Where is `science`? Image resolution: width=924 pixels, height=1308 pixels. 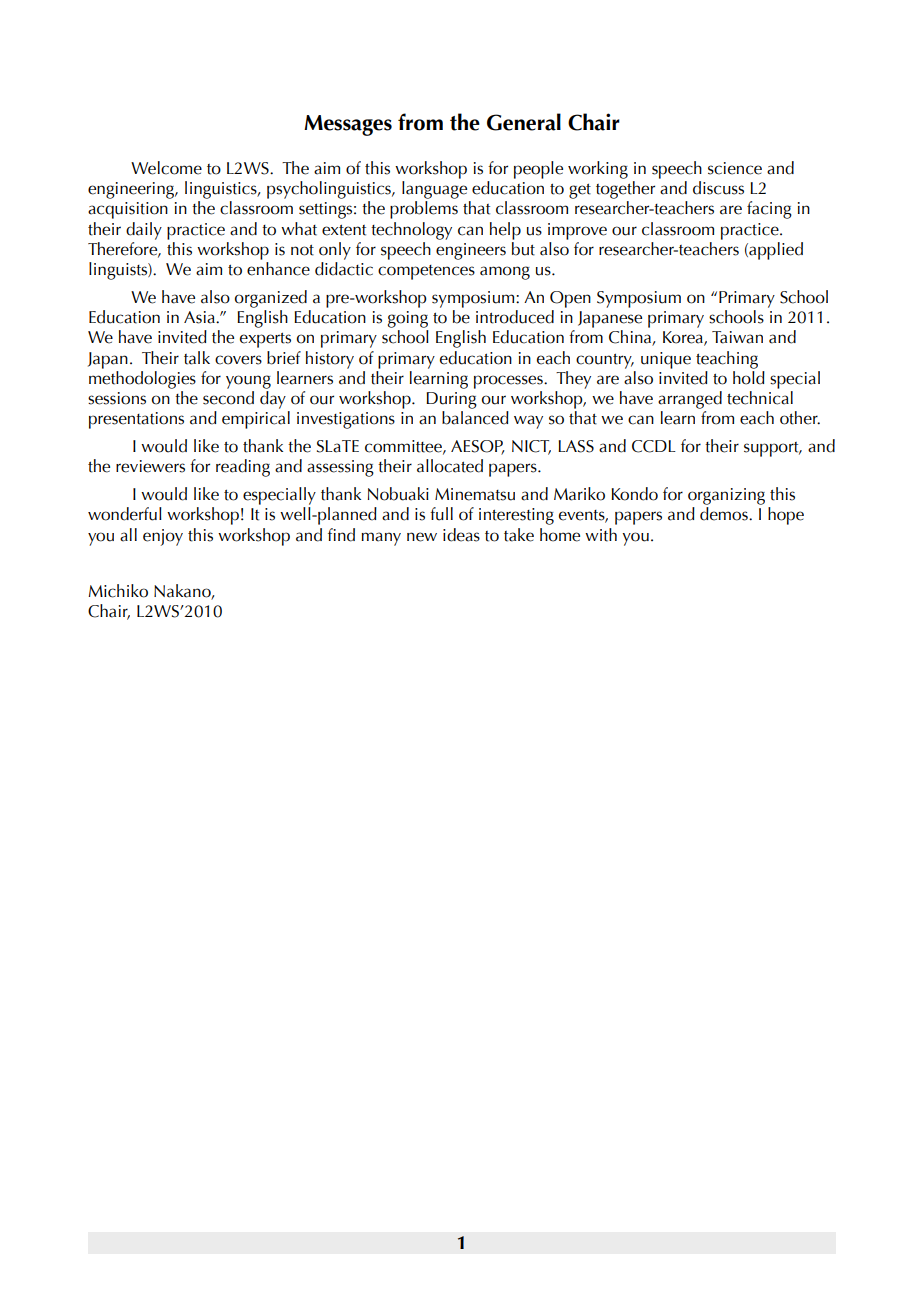
science is located at coordinates (735, 168).
